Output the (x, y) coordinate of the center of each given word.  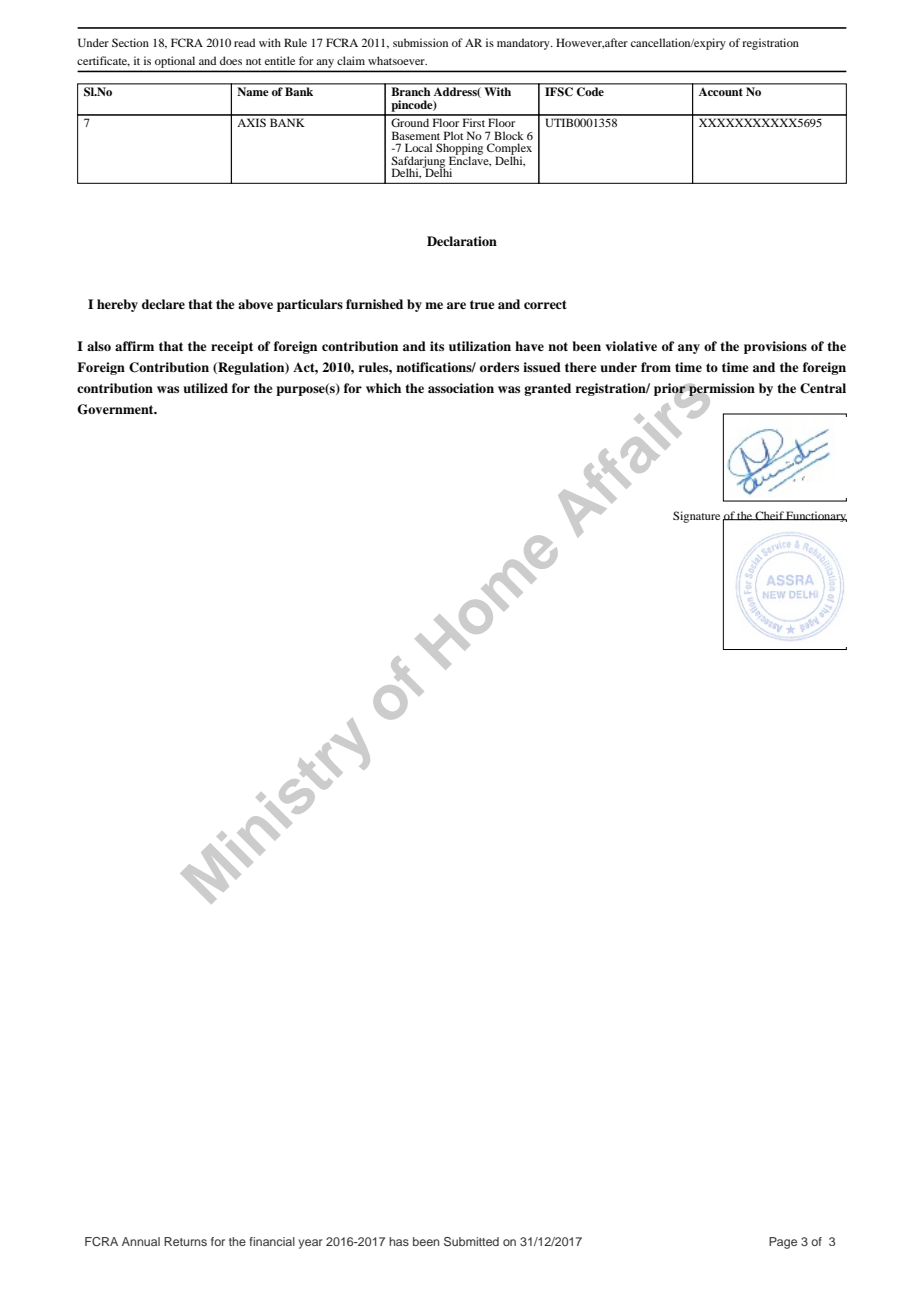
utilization (480, 346)
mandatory (524, 44)
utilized (205, 388)
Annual (141, 1241)
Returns (185, 1241)
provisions (775, 347)
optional (175, 62)
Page (783, 1243)
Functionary (816, 516)
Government (116, 409)
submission (420, 42)
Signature (696, 517)
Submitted (471, 1241)
